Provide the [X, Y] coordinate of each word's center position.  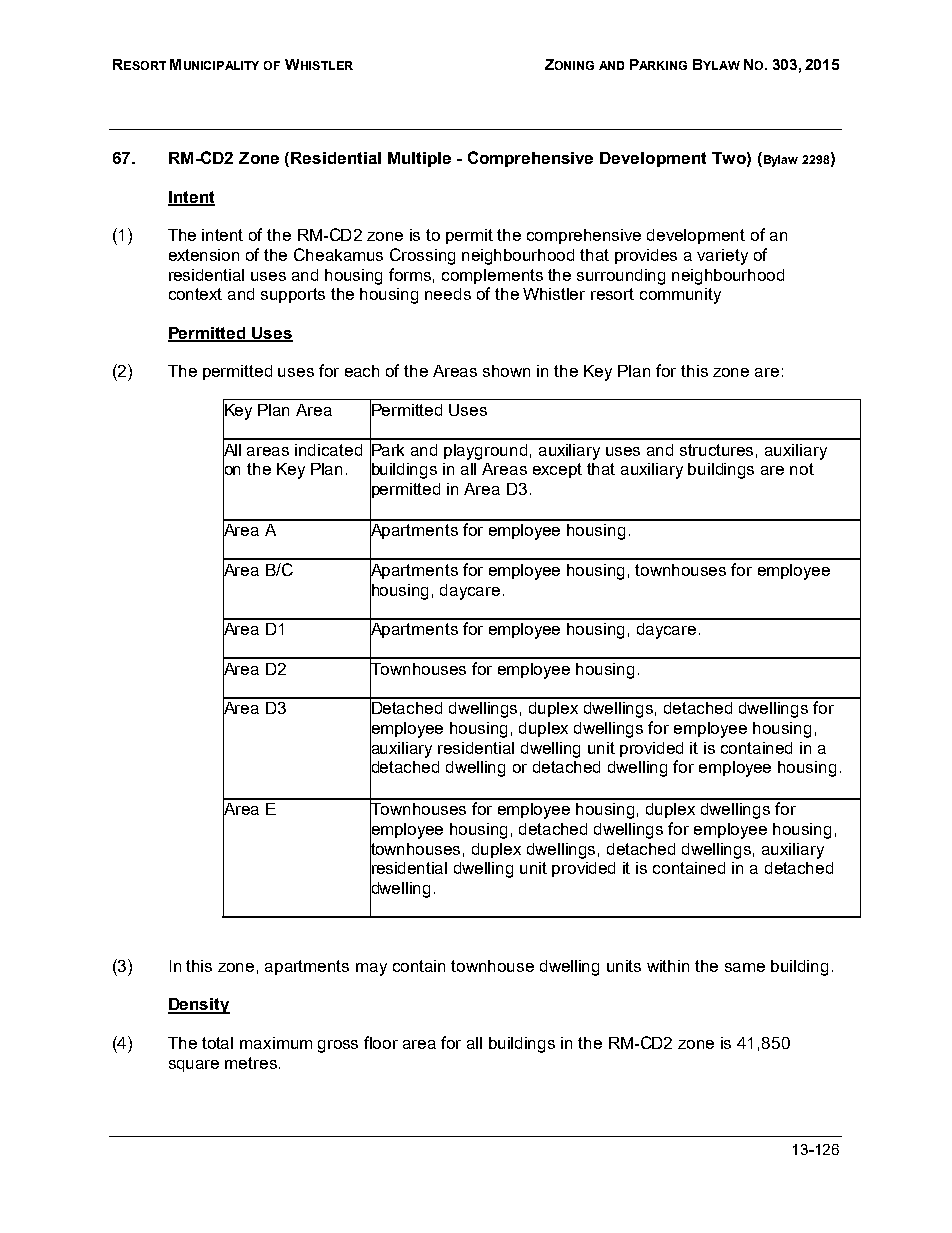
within [668, 966]
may [371, 969]
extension [204, 255]
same [745, 967]
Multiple [419, 159]
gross [338, 1046]
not [802, 469]
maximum [276, 1043]
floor [381, 1042]
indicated [328, 450]
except [557, 470]
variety [722, 257]
